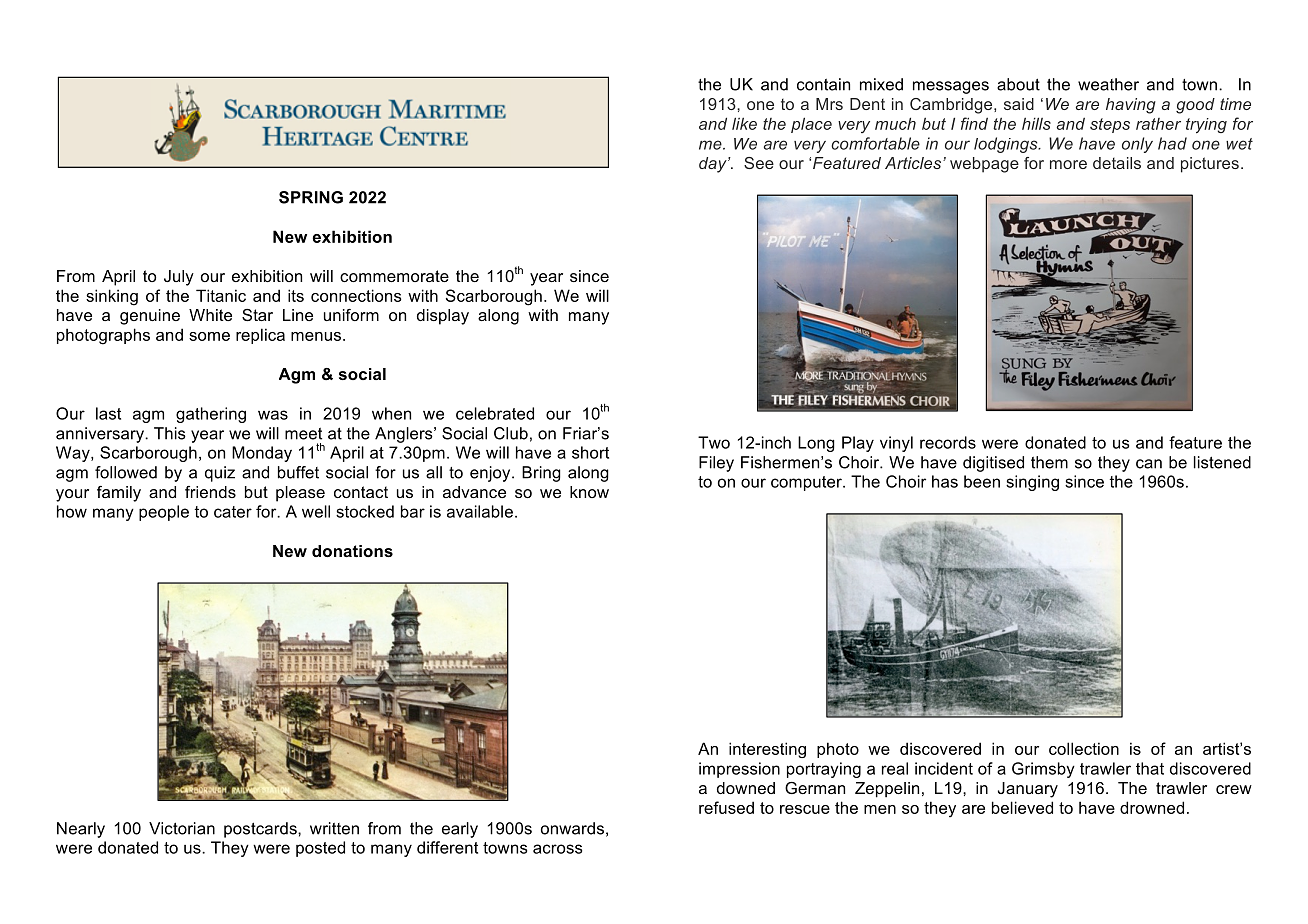 The width and height of the page is (1308, 924). What do you see at coordinates (311, 197) in the page?
I see `SPRING` at bounding box center [311, 197].
